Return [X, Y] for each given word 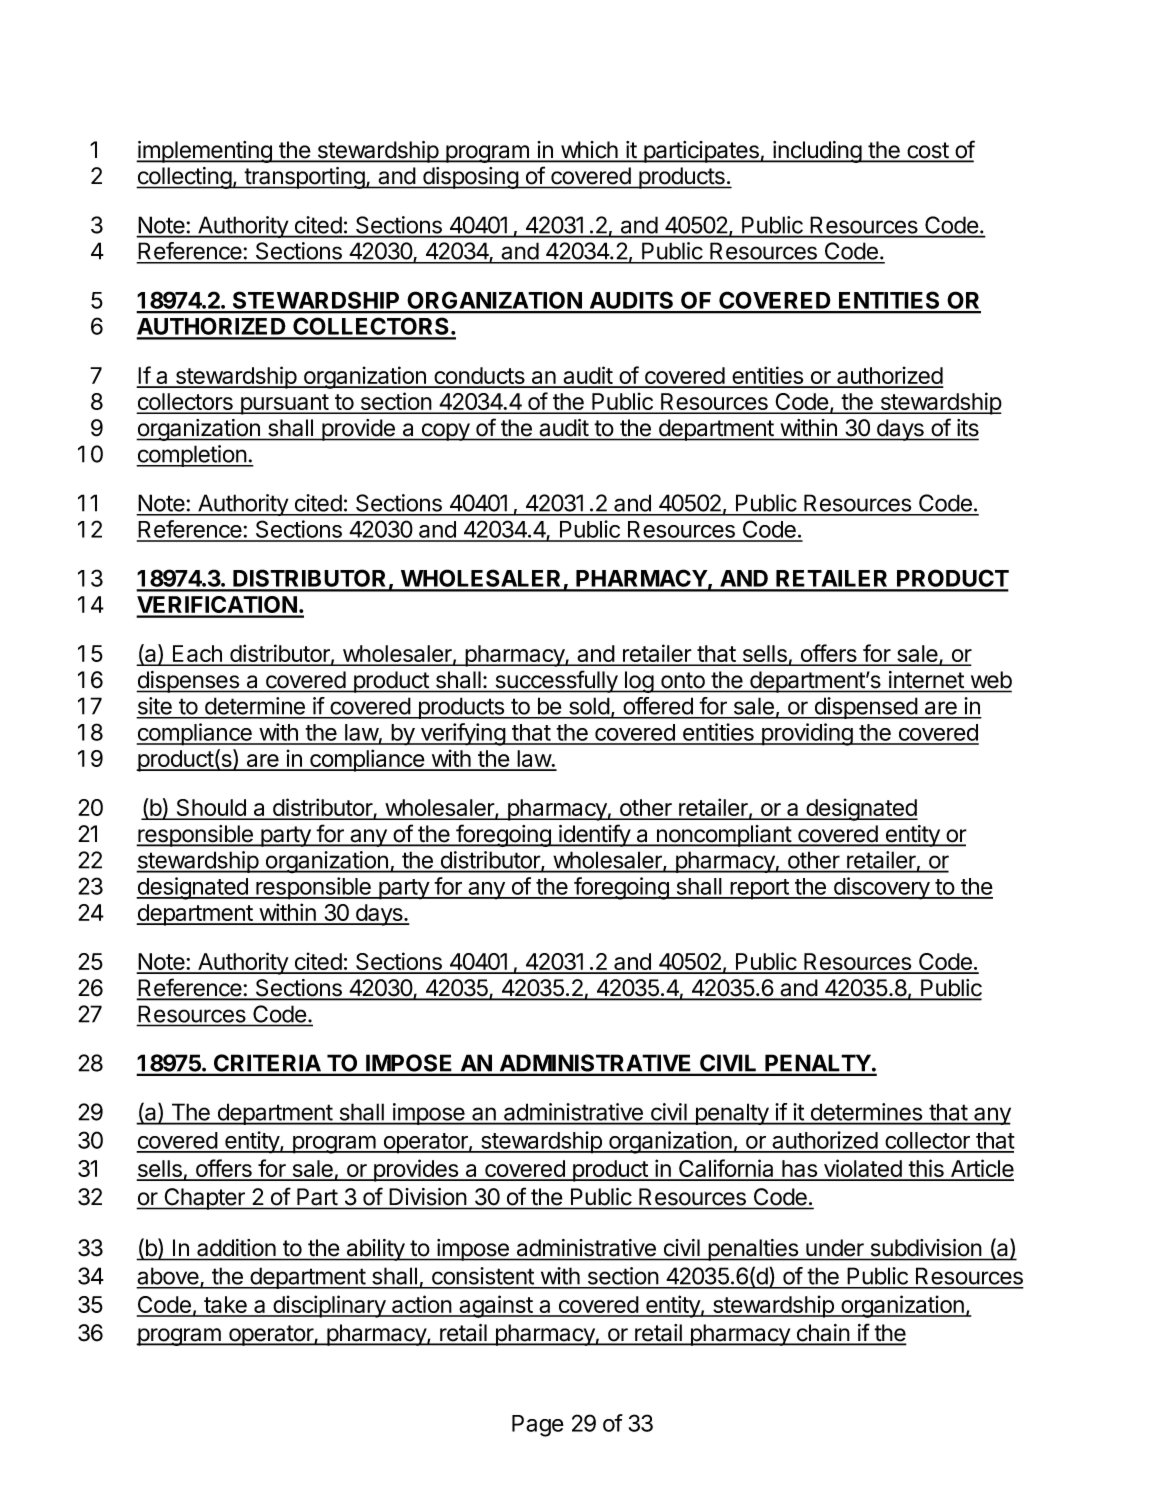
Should [211, 809]
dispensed [865, 708]
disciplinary [329, 1306]
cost [927, 151]
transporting [304, 178]
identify [594, 835]
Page [538, 1426]
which [589, 151]
